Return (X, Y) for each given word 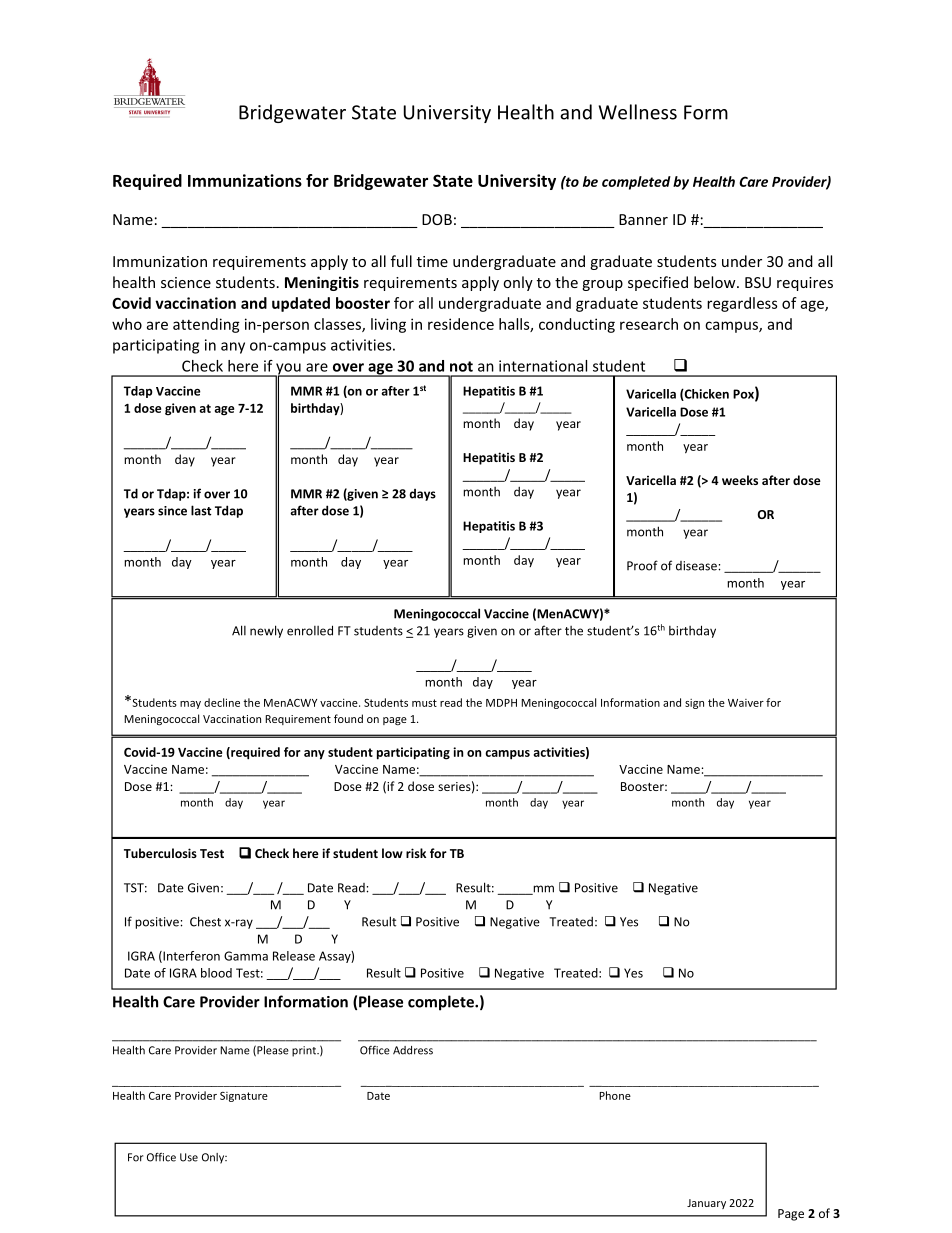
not (461, 366)
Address (413, 1050)
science (186, 282)
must (424, 703)
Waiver (746, 703)
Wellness (638, 112)
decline (222, 702)
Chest (205, 921)
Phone (615, 1095)
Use (189, 1157)
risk (416, 853)
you (288, 370)
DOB (437, 219)
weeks (740, 480)
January (706, 1204)
